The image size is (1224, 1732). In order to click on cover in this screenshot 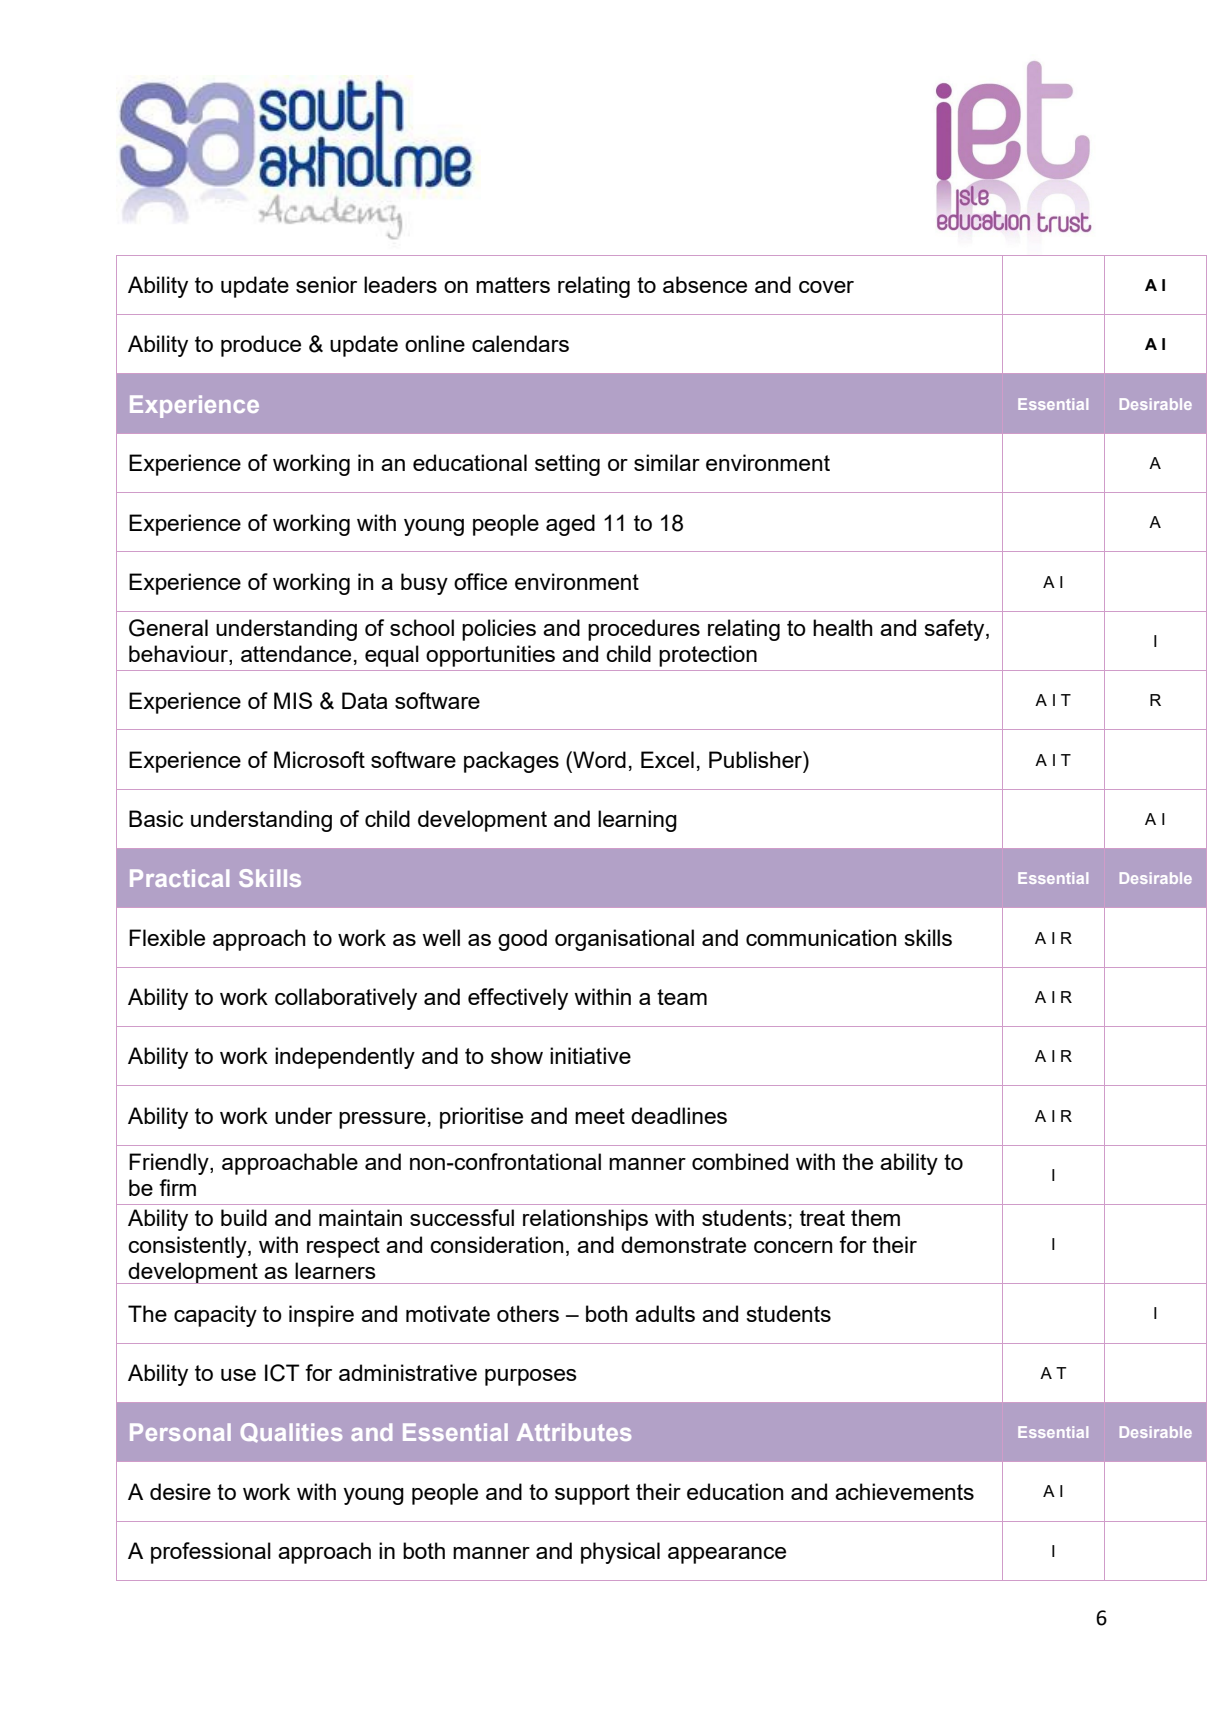, I will do `click(826, 287)`.
